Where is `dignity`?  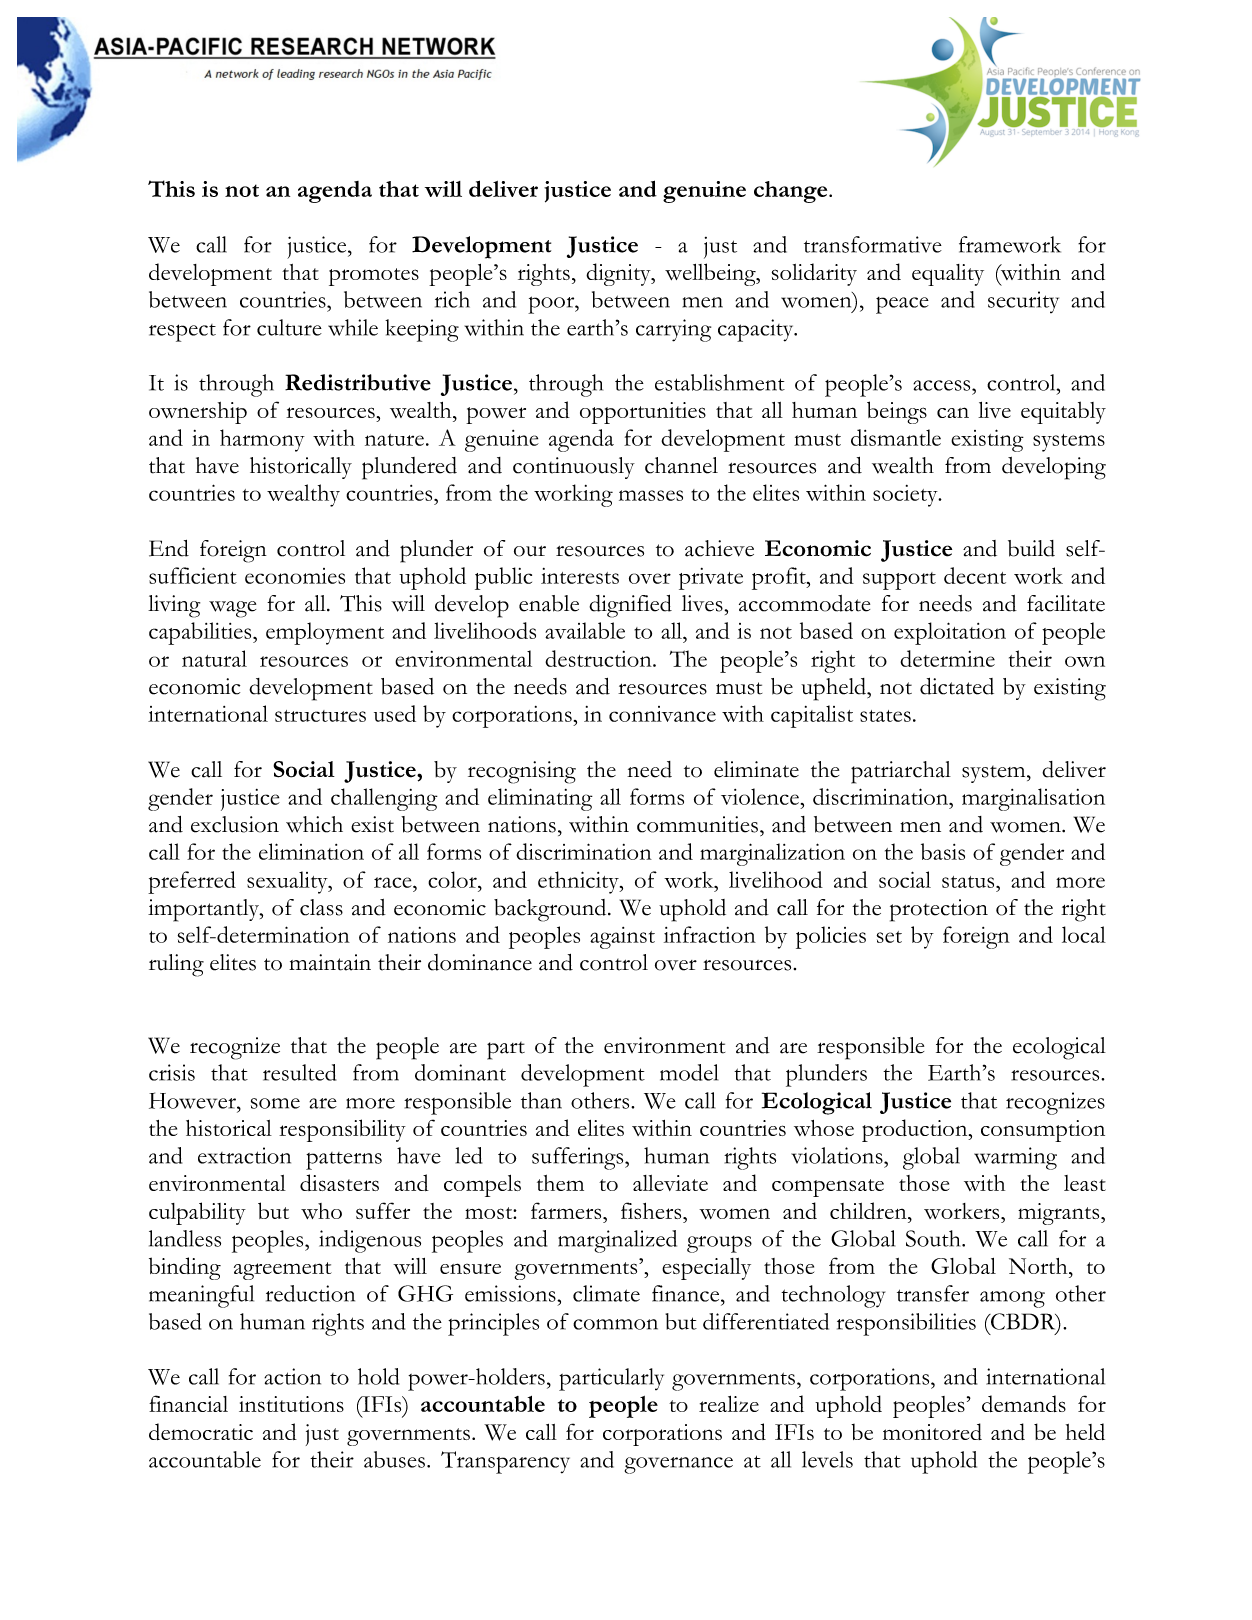 dignity is located at coordinates (619, 274).
